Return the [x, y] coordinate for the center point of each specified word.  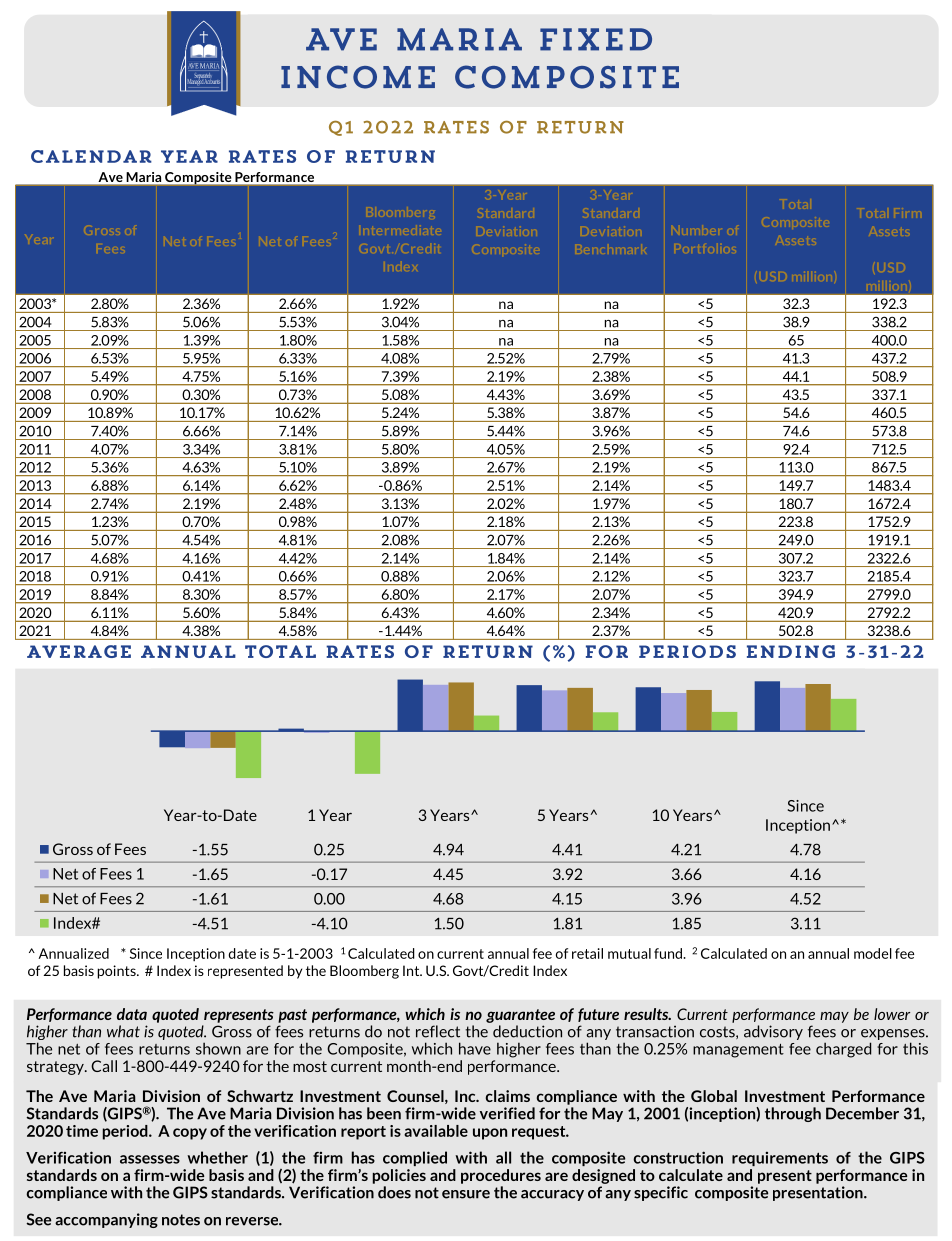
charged [843, 1050]
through [793, 1114]
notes [181, 1220]
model [873, 953]
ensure [466, 1194]
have [475, 1048]
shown [218, 1048]
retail [587, 953]
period [126, 1132]
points [117, 972]
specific [661, 1193]
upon [490, 1134]
